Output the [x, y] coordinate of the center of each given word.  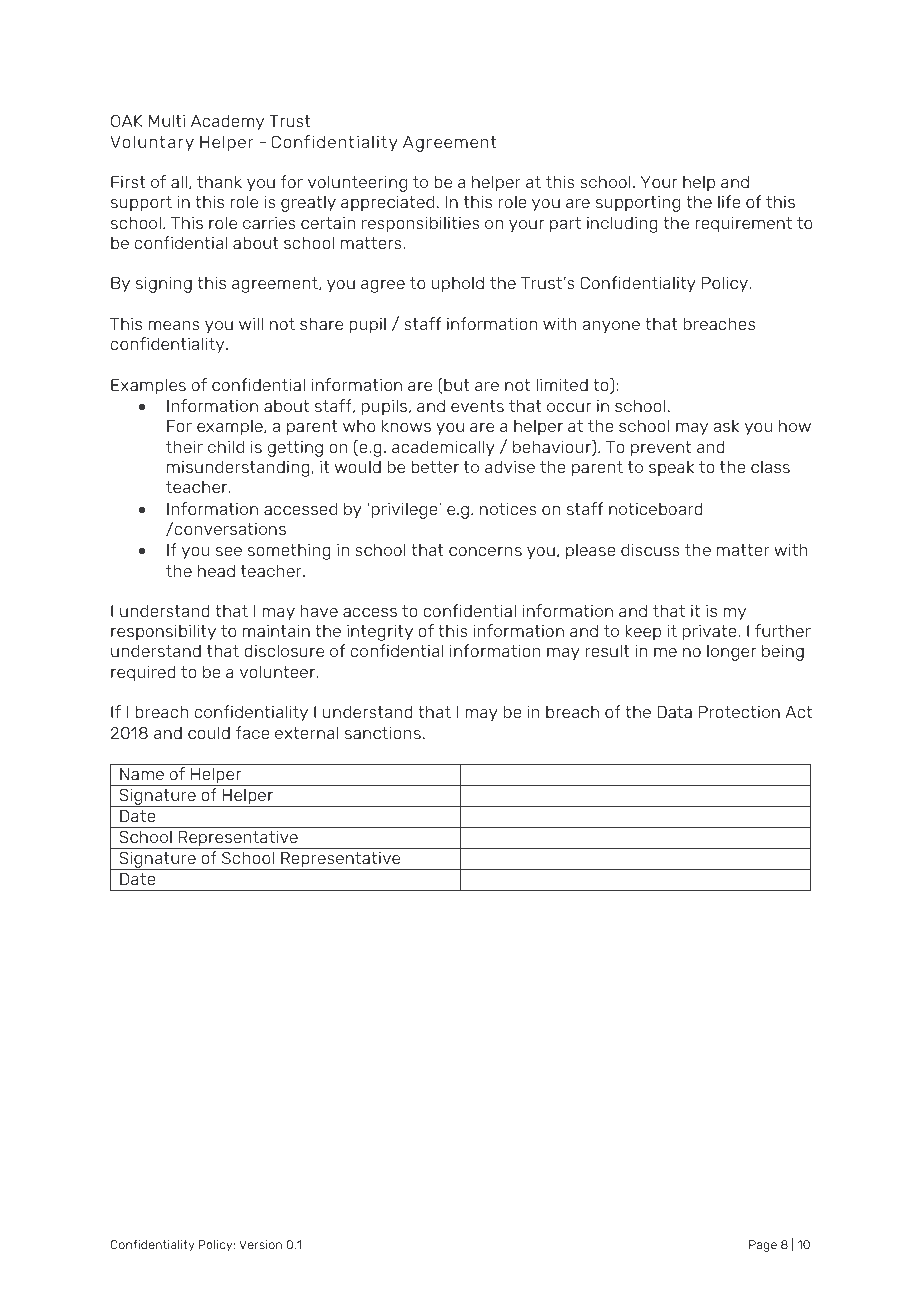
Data [675, 712]
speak [671, 468]
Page [763, 1246]
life [729, 201]
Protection [739, 712]
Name [142, 774]
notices [508, 509]
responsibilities [421, 225]
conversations [230, 529]
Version [260, 1244]
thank [219, 182]
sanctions [383, 733]
